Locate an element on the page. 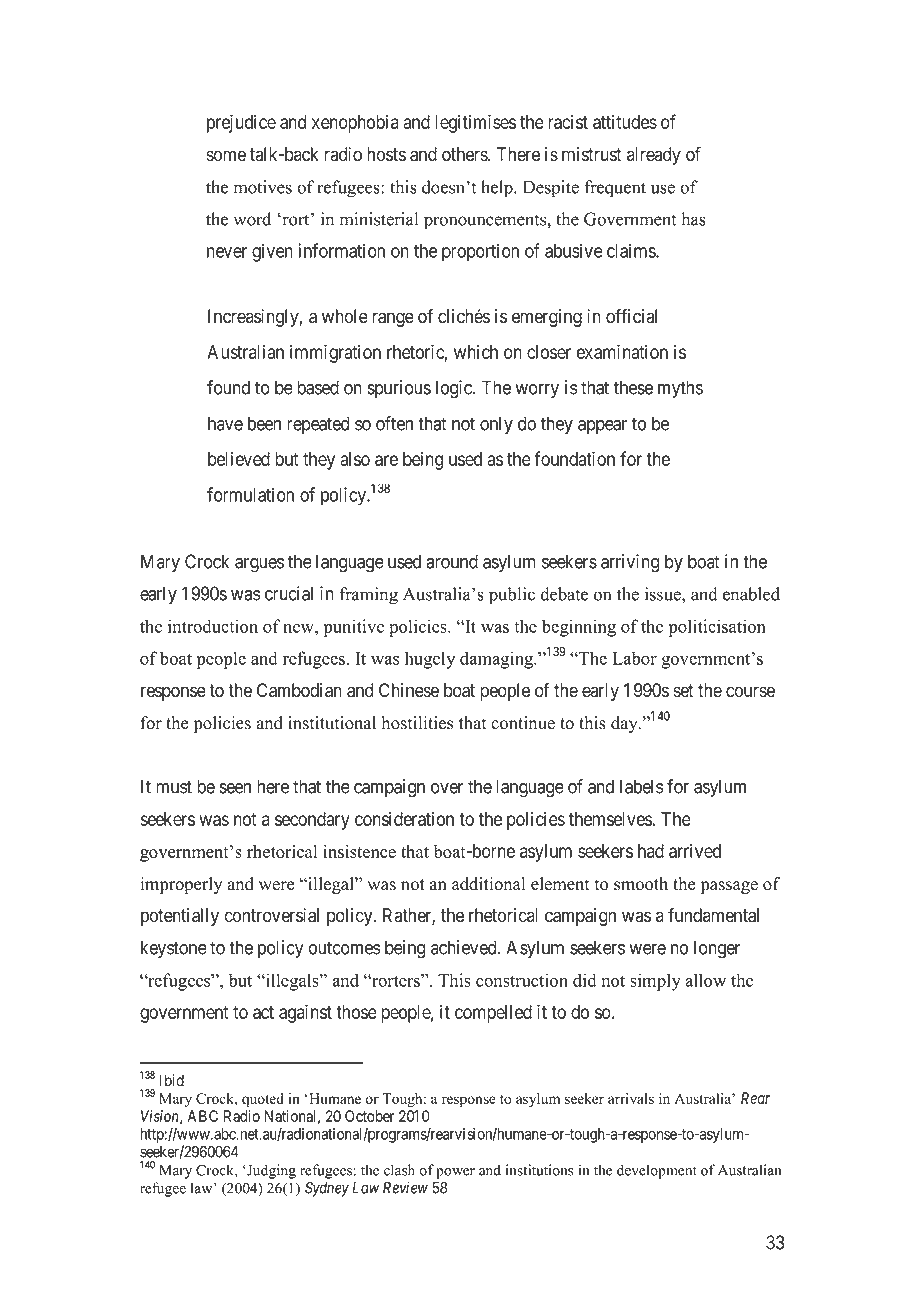 The image size is (924, 1309). myths is located at coordinates (680, 389).
